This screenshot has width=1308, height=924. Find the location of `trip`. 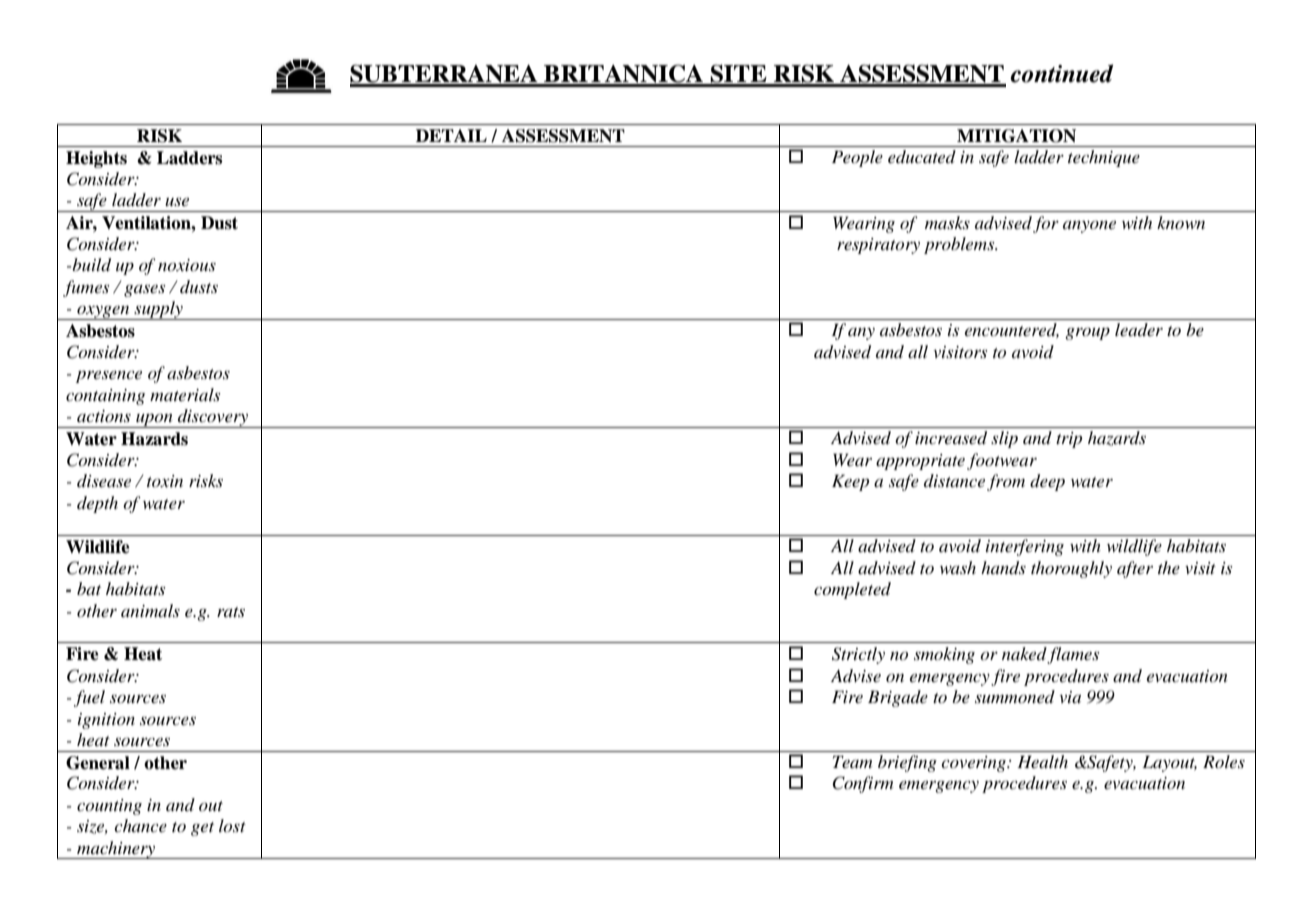

trip is located at coordinates (1069, 440).
